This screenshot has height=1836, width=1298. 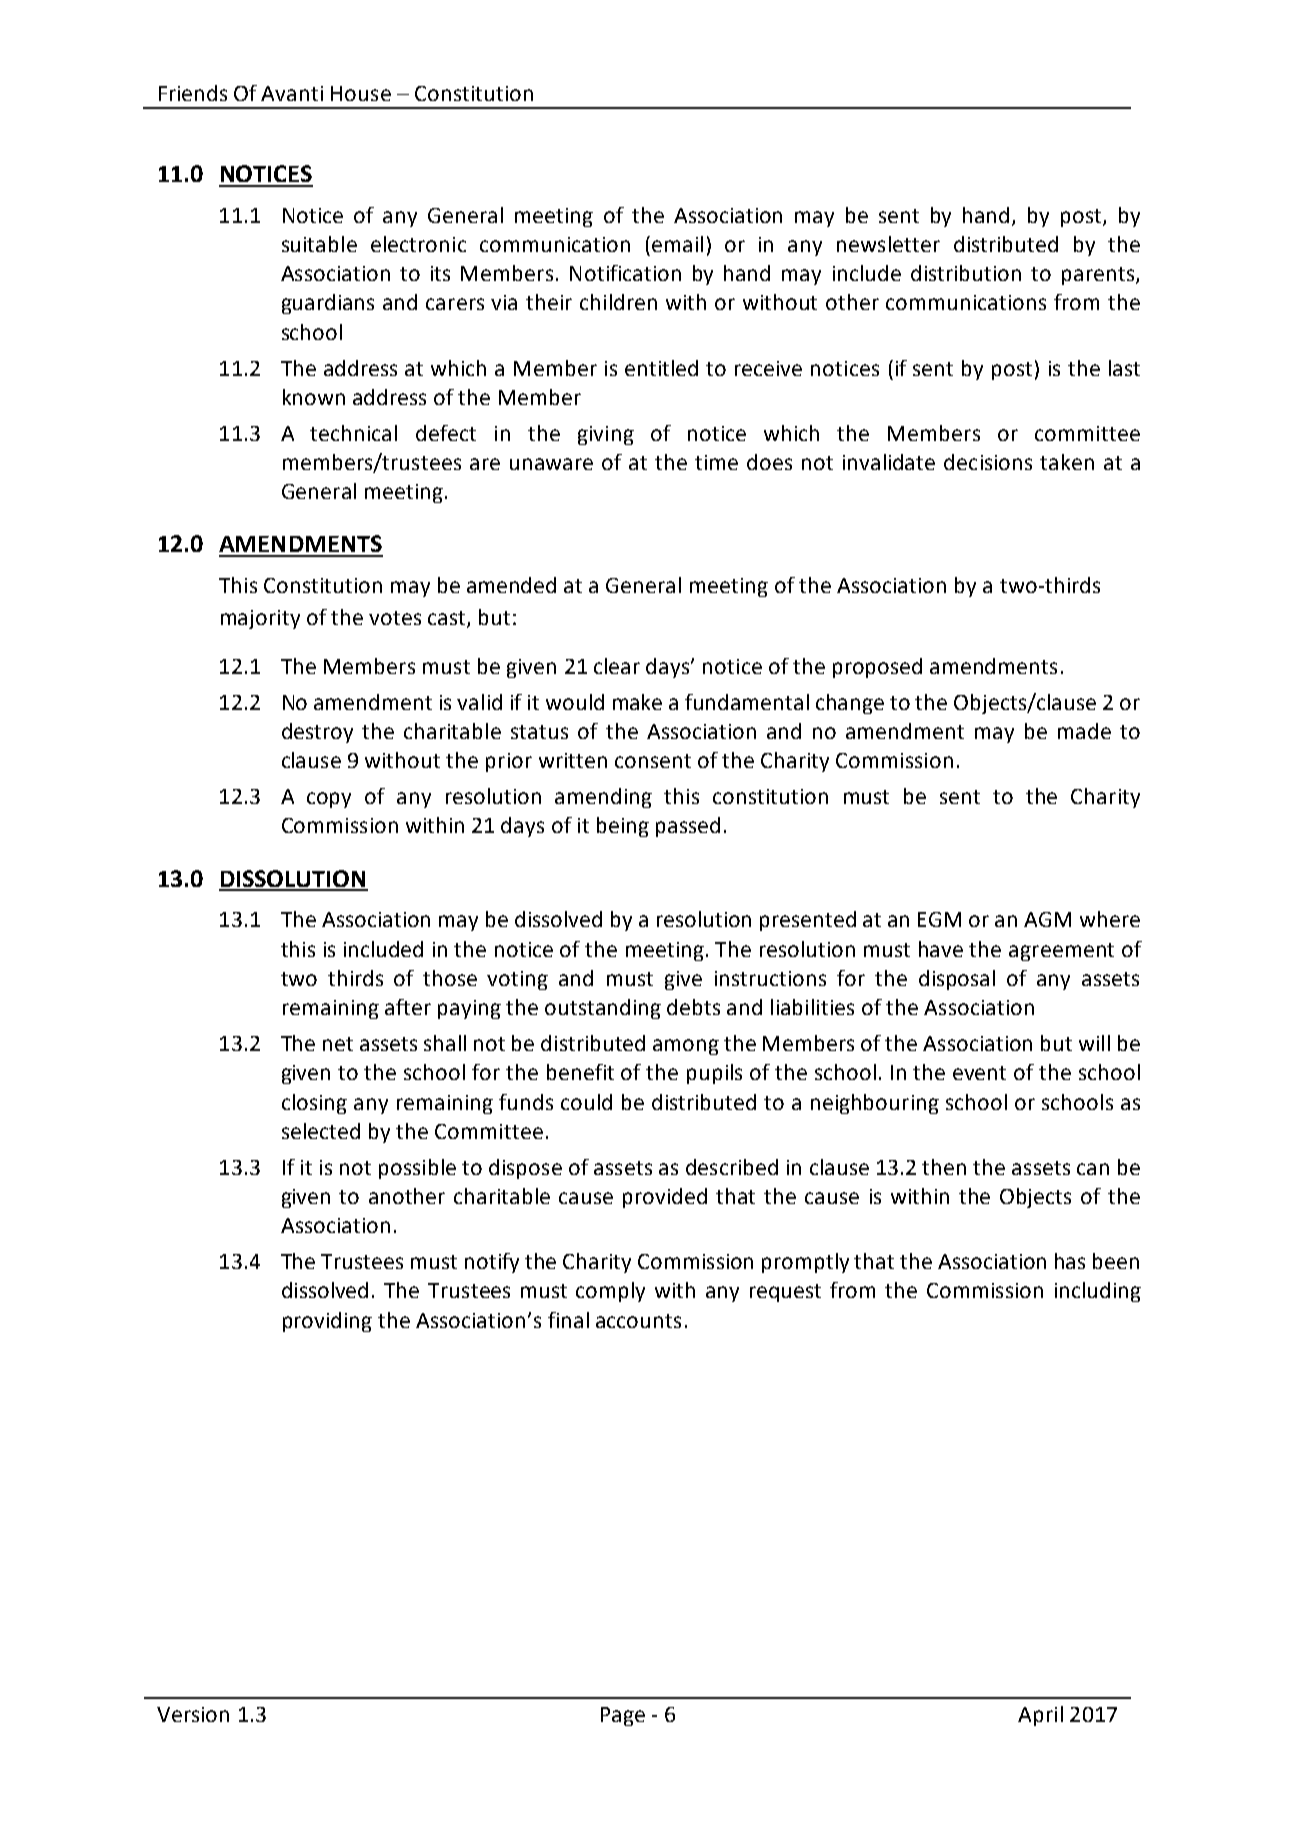 What do you see at coordinates (716, 462) in the screenshot?
I see `time` at bounding box center [716, 462].
